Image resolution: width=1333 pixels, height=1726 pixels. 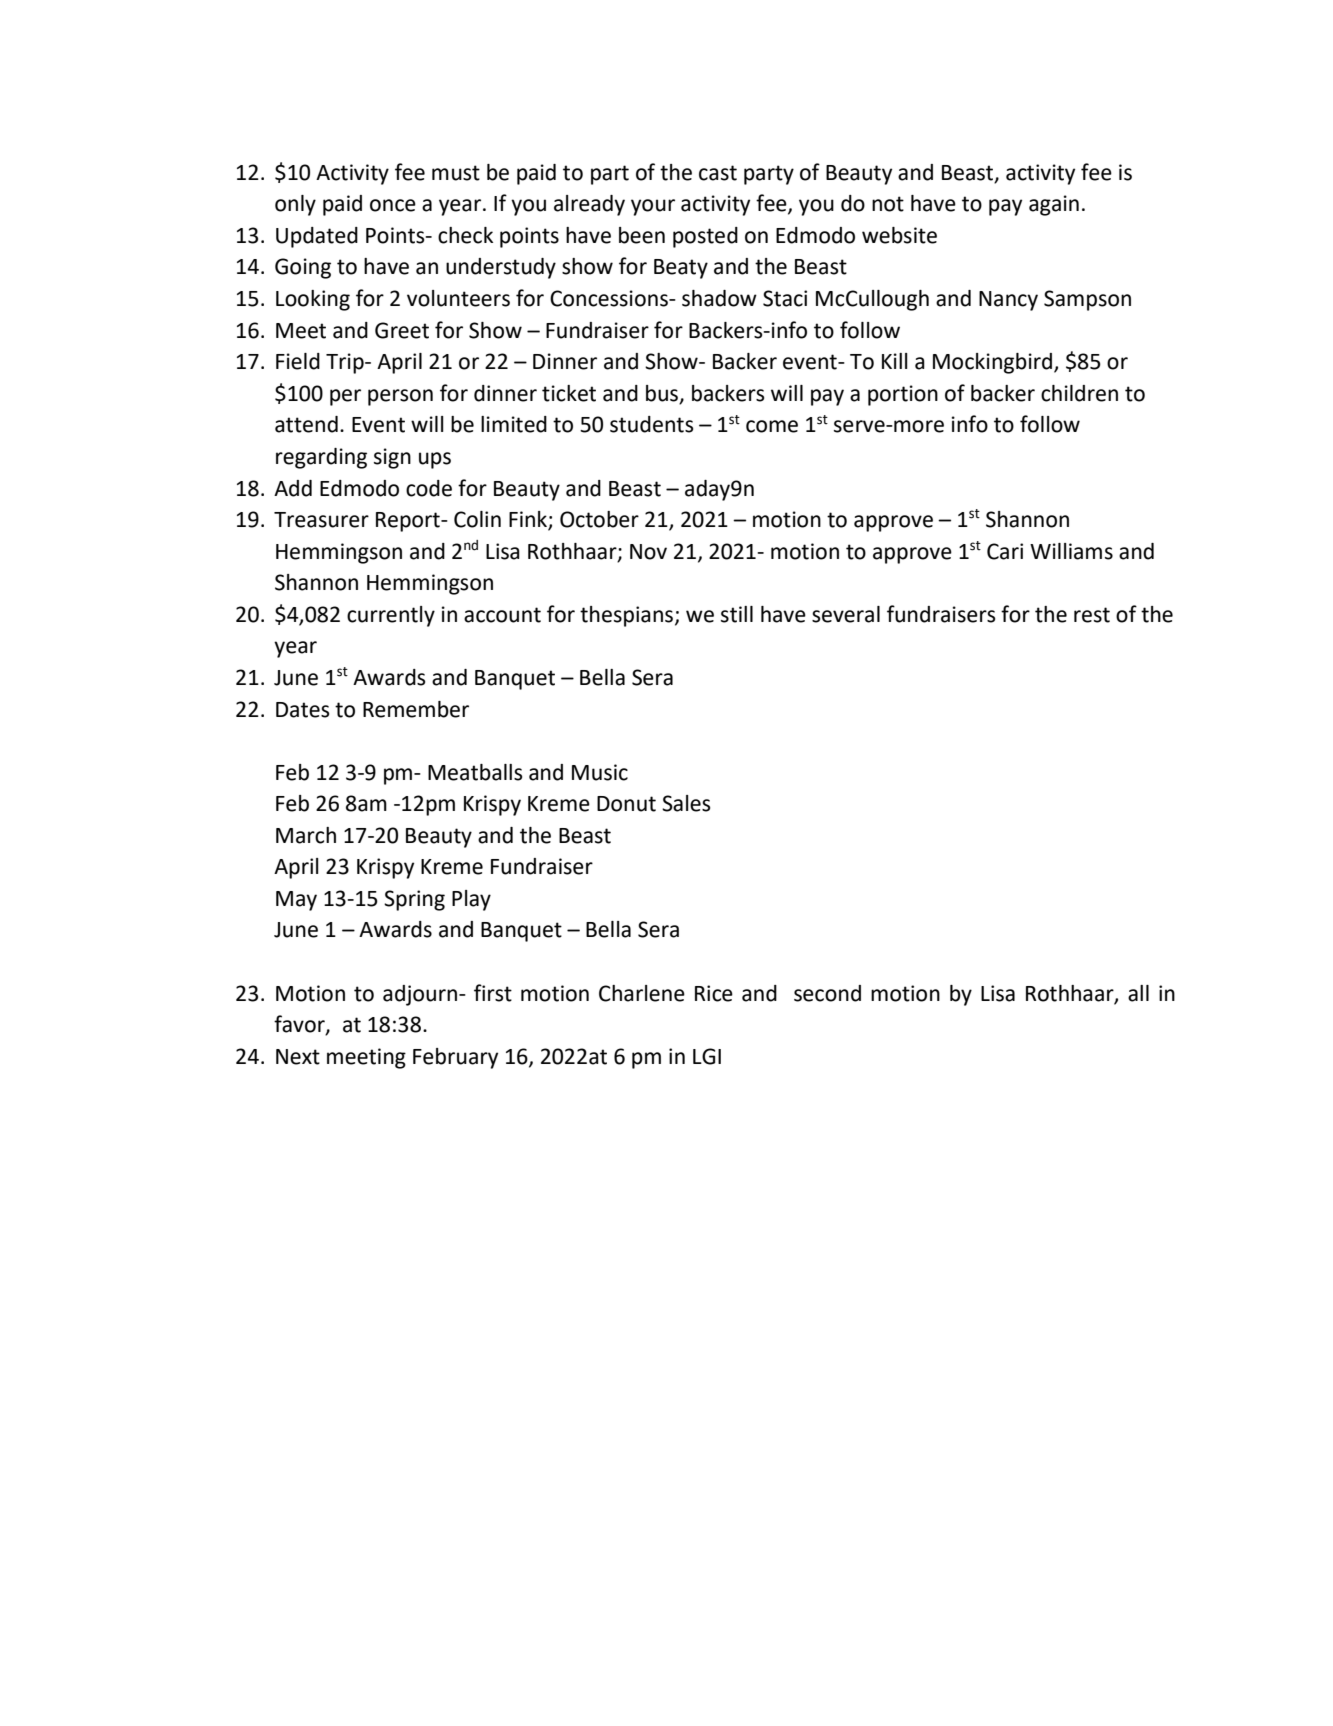 I want to click on rest, so click(x=1092, y=615).
